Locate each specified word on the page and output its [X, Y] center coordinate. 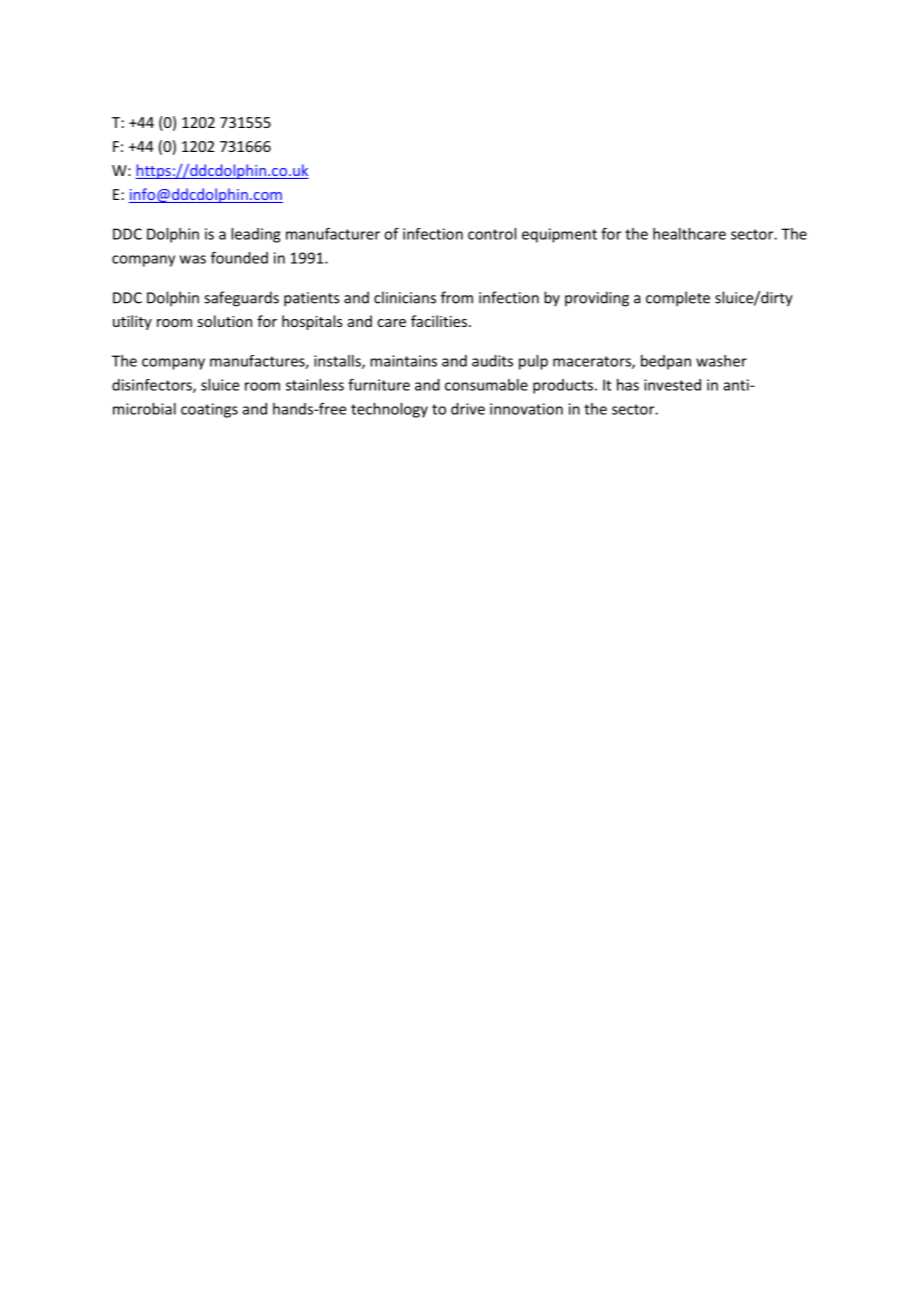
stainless [315, 385]
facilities [440, 321]
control [492, 234]
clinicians [405, 297]
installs [338, 362]
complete [678, 299]
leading [255, 235]
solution [224, 321]
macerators [593, 362]
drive [468, 409]
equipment [559, 235]
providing [597, 299]
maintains [403, 361]
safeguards [241, 299]
